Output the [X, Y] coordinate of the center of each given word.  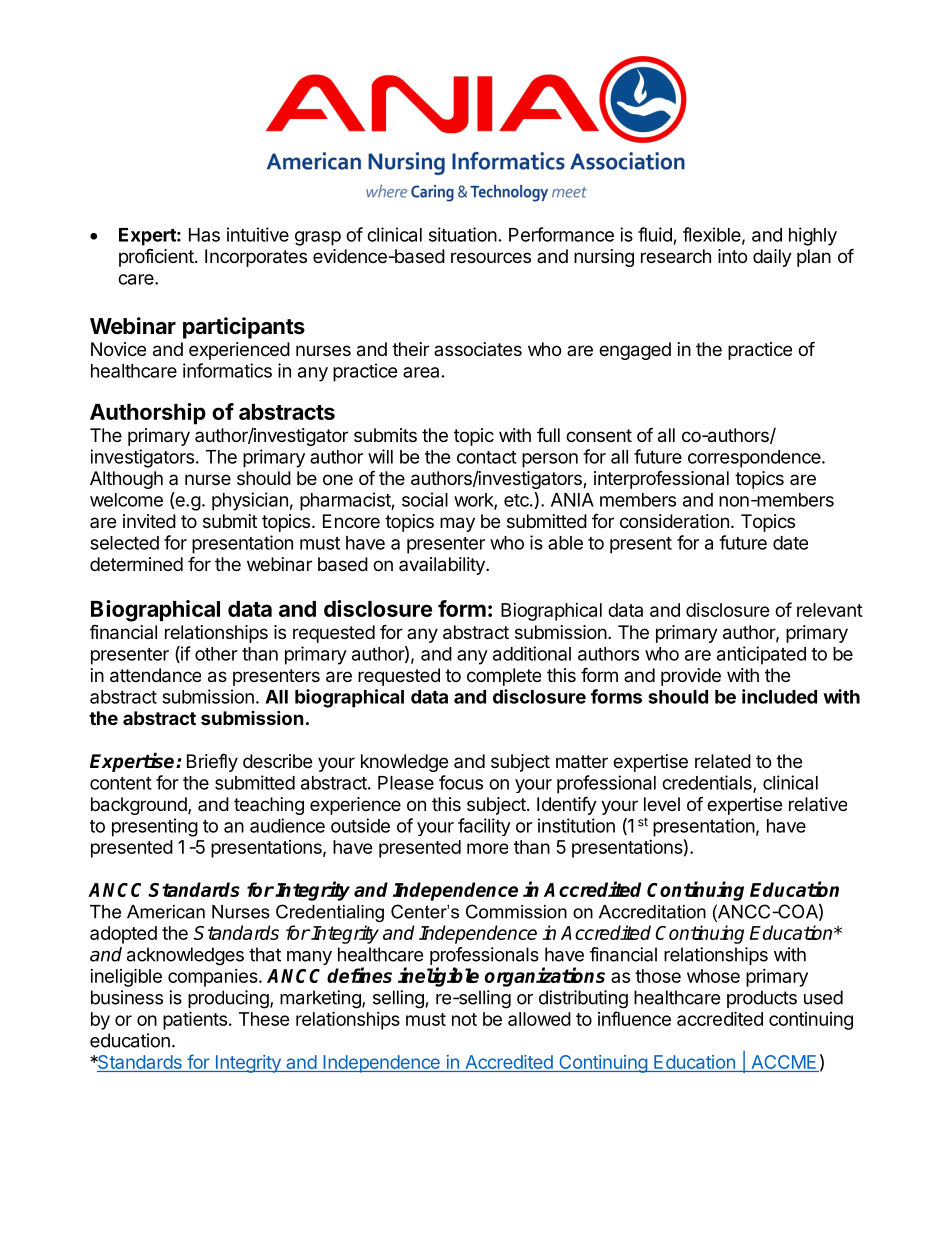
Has [204, 235]
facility [484, 827]
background [140, 806]
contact [487, 457]
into [732, 256]
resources [491, 257]
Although [126, 480]
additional [532, 653]
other [216, 654]
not [464, 1019]
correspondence [755, 459]
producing [229, 999]
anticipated [761, 655]
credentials [708, 783]
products [762, 999]
